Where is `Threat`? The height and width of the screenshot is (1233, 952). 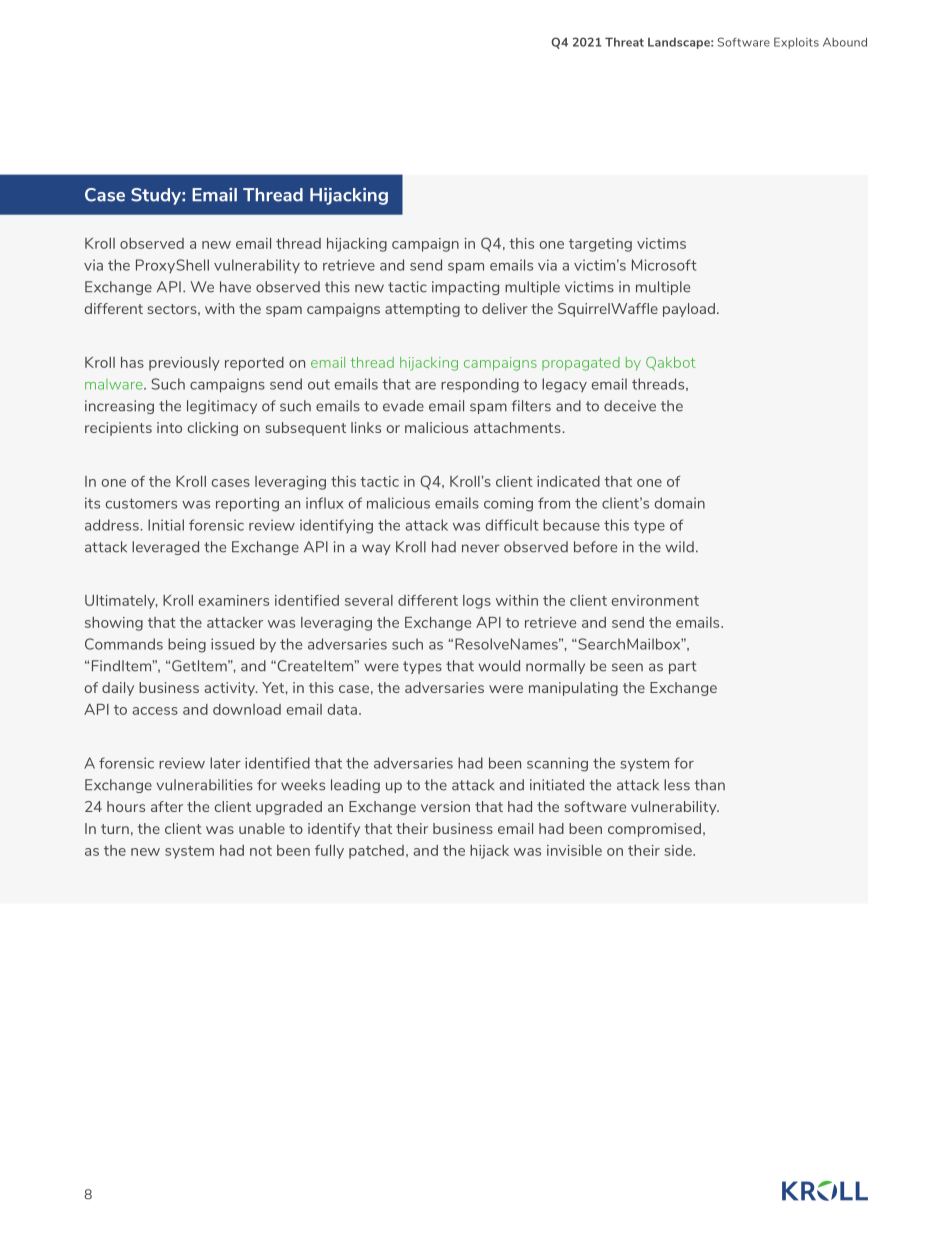
Threat is located at coordinates (624, 42).
